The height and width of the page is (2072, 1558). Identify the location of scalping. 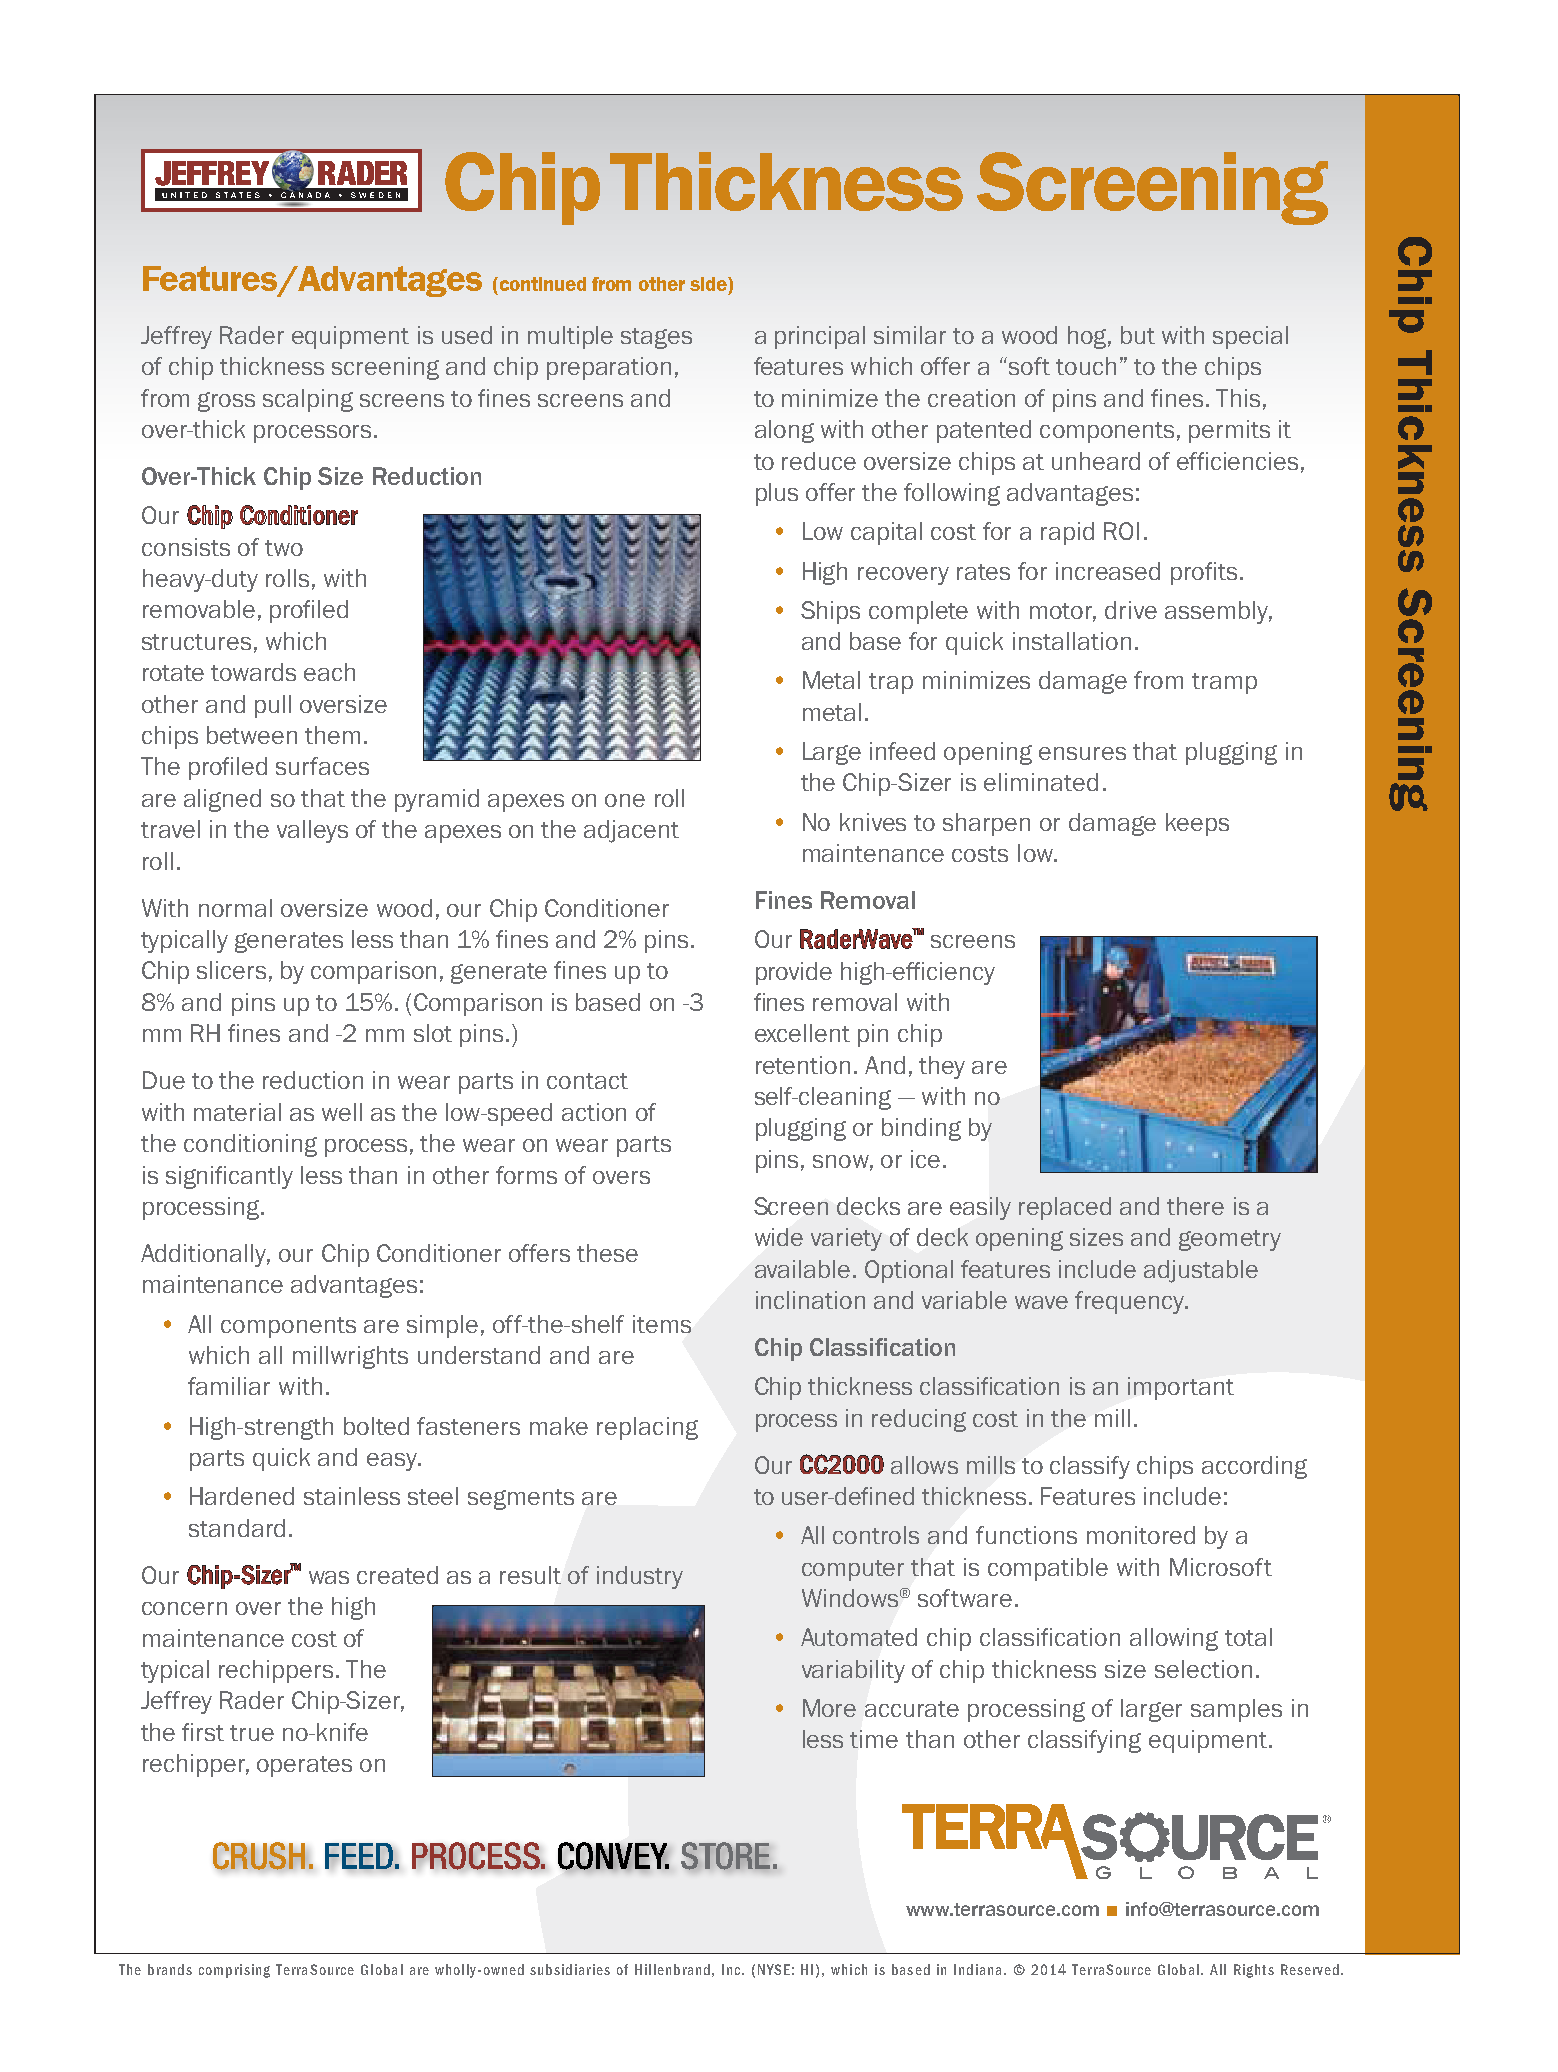
(308, 400).
